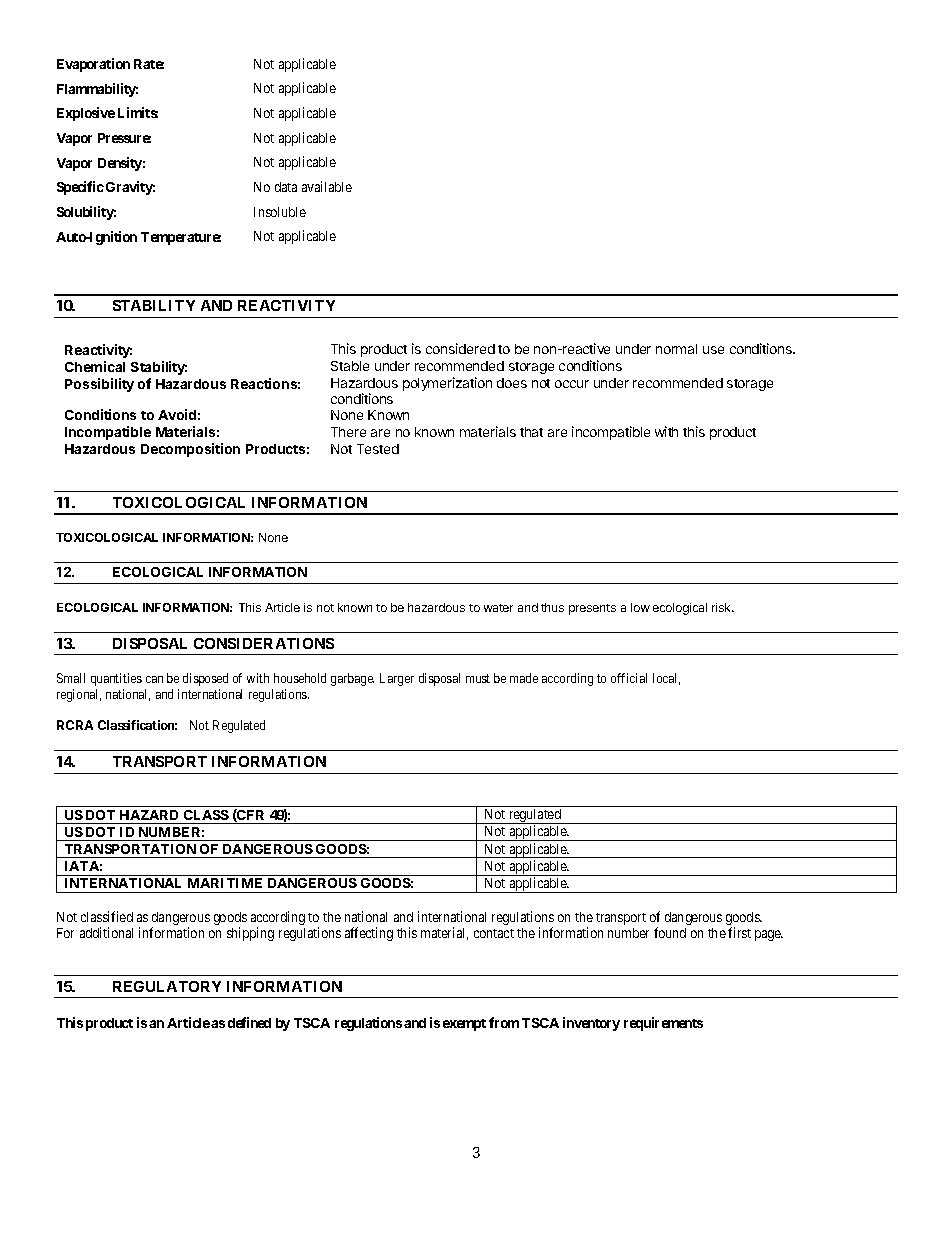 This page has height=1233, width=952. I want to click on exempt, so click(464, 1025).
